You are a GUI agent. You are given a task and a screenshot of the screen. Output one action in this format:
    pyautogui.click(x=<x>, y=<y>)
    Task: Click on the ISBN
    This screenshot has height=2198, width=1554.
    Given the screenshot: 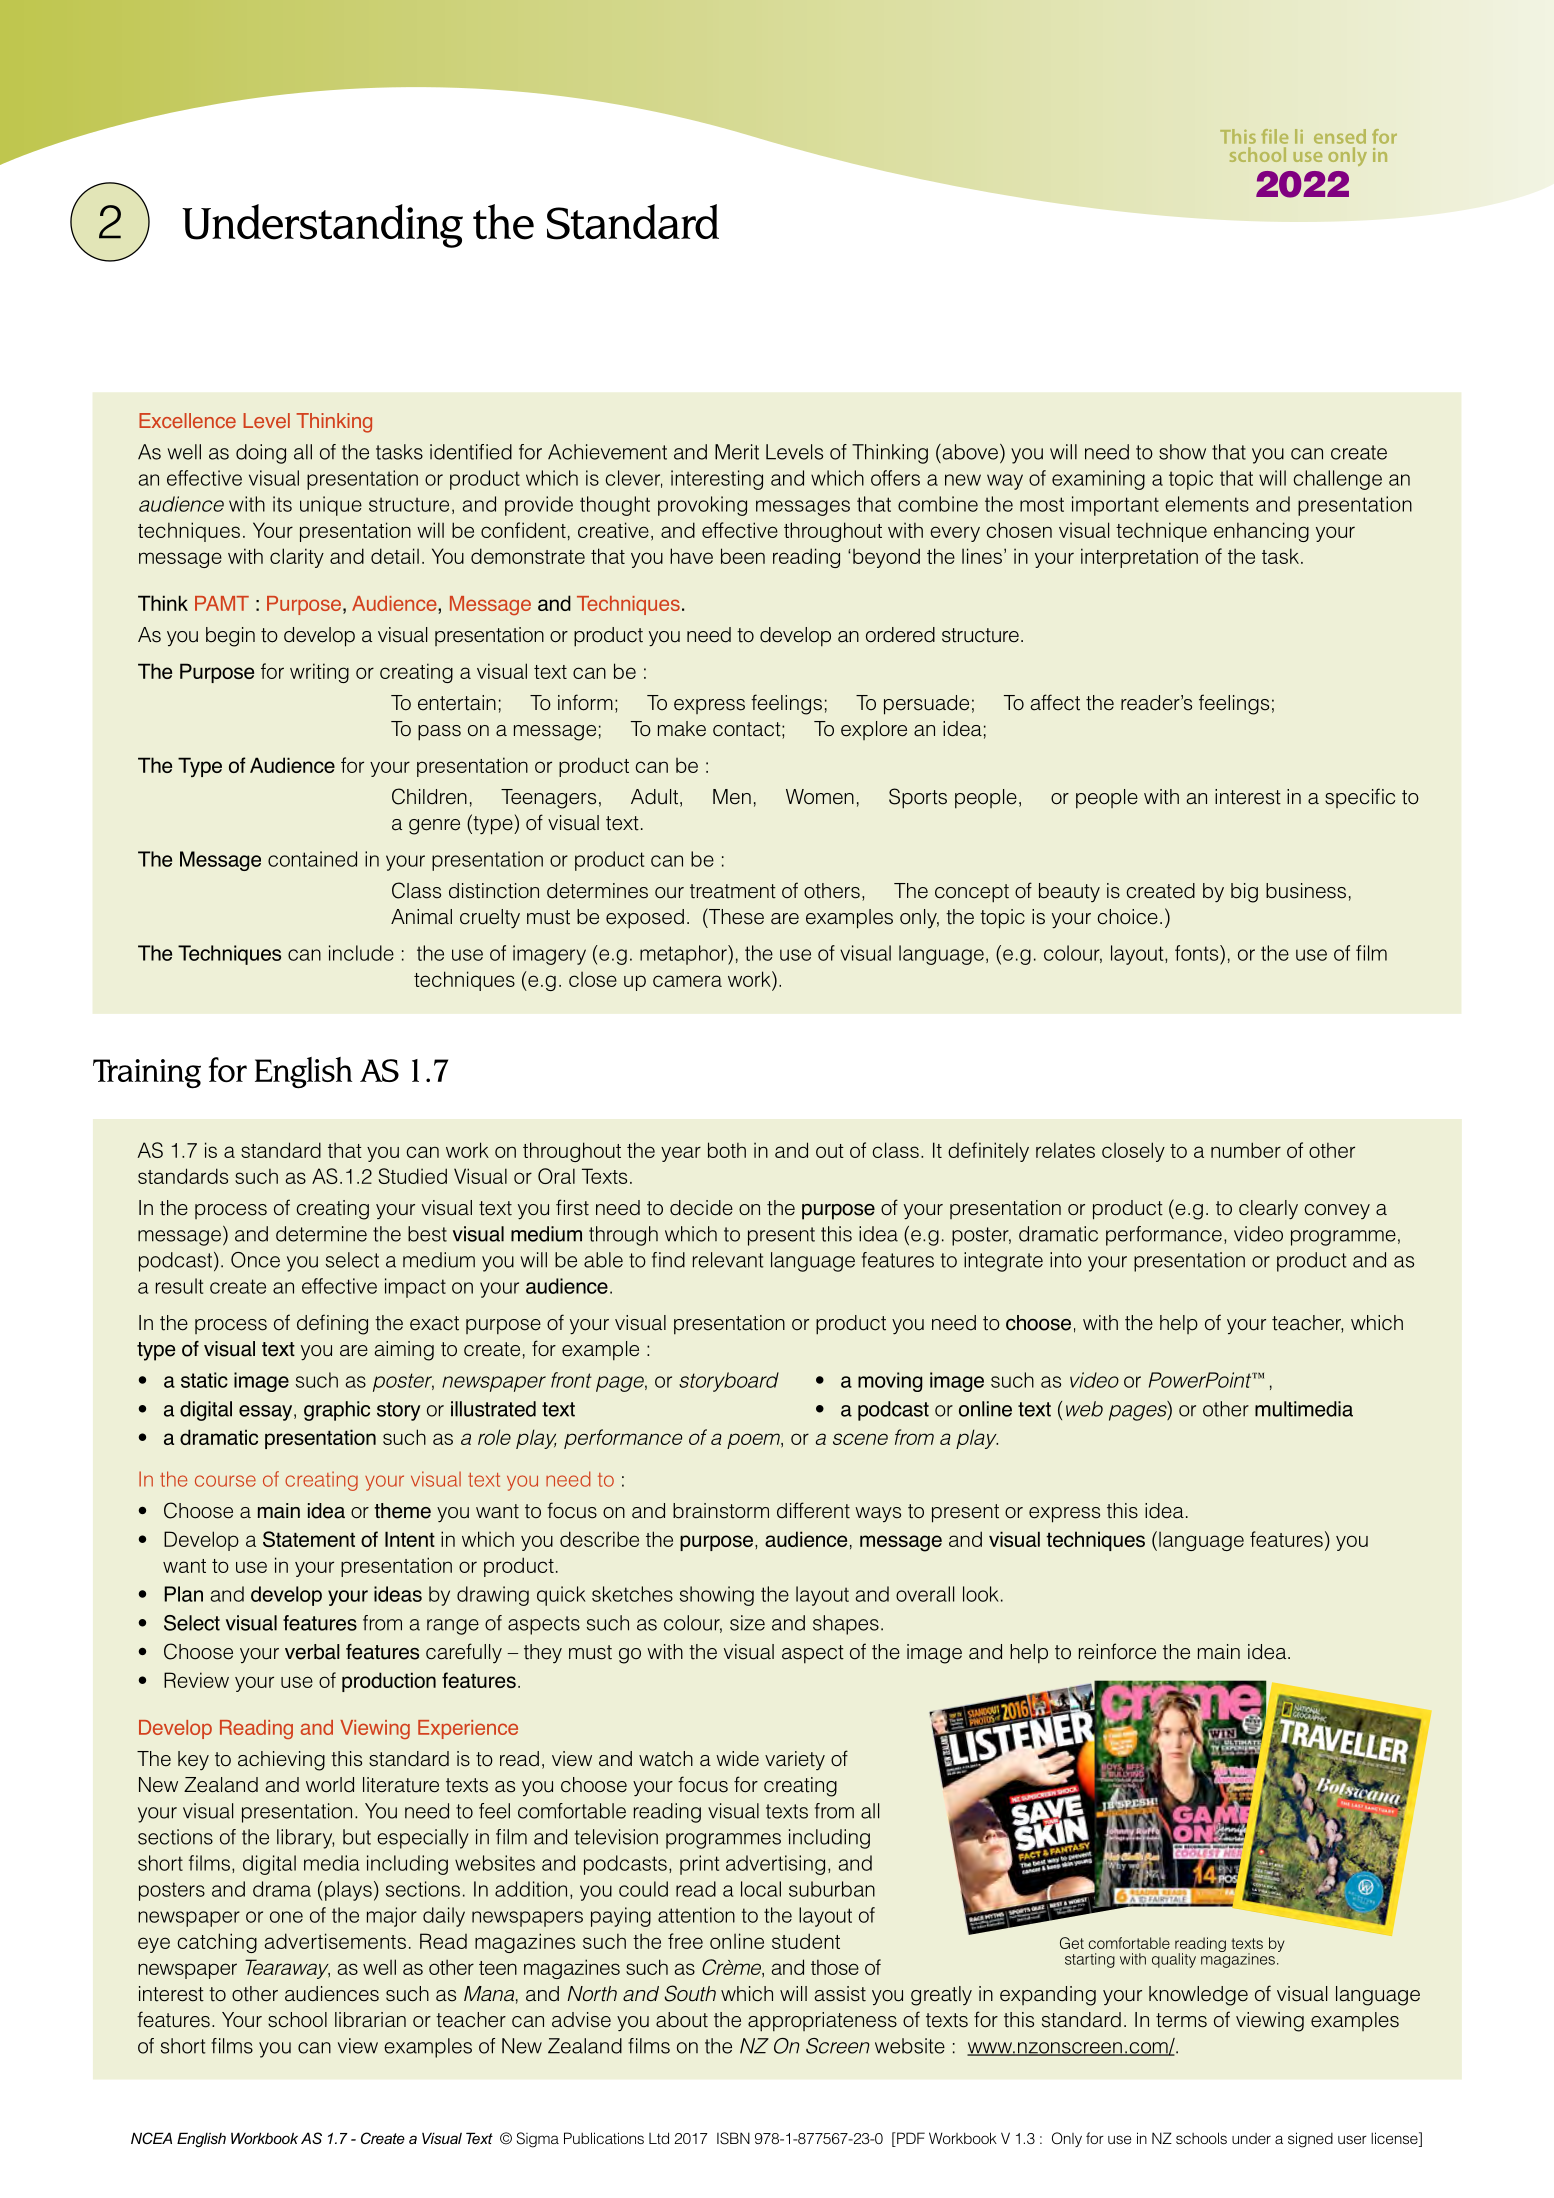 What is the action you would take?
    pyautogui.click(x=733, y=2138)
